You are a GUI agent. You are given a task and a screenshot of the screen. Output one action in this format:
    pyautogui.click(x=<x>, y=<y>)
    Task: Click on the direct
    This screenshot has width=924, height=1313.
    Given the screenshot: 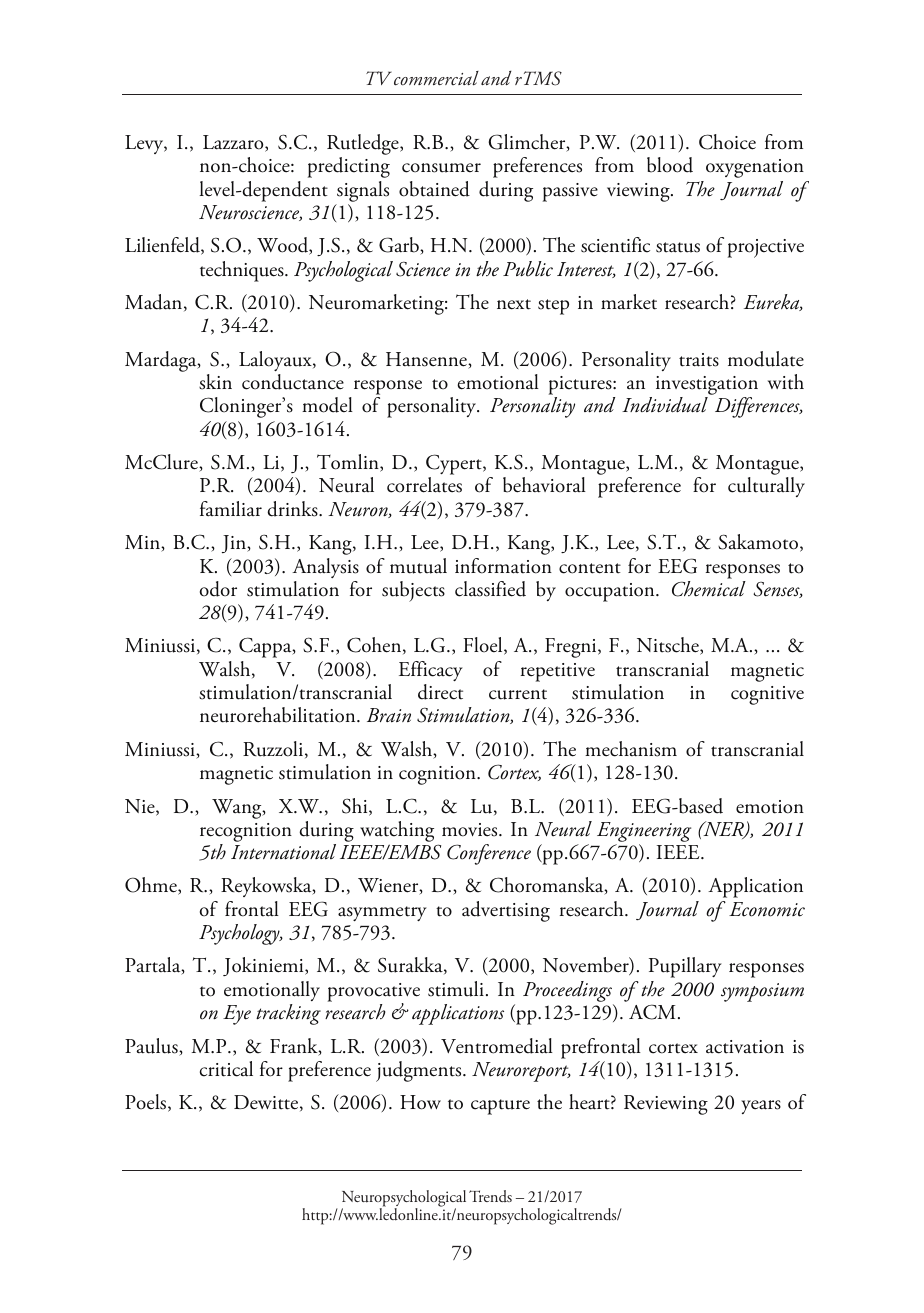 What is the action you would take?
    pyautogui.click(x=440, y=692)
